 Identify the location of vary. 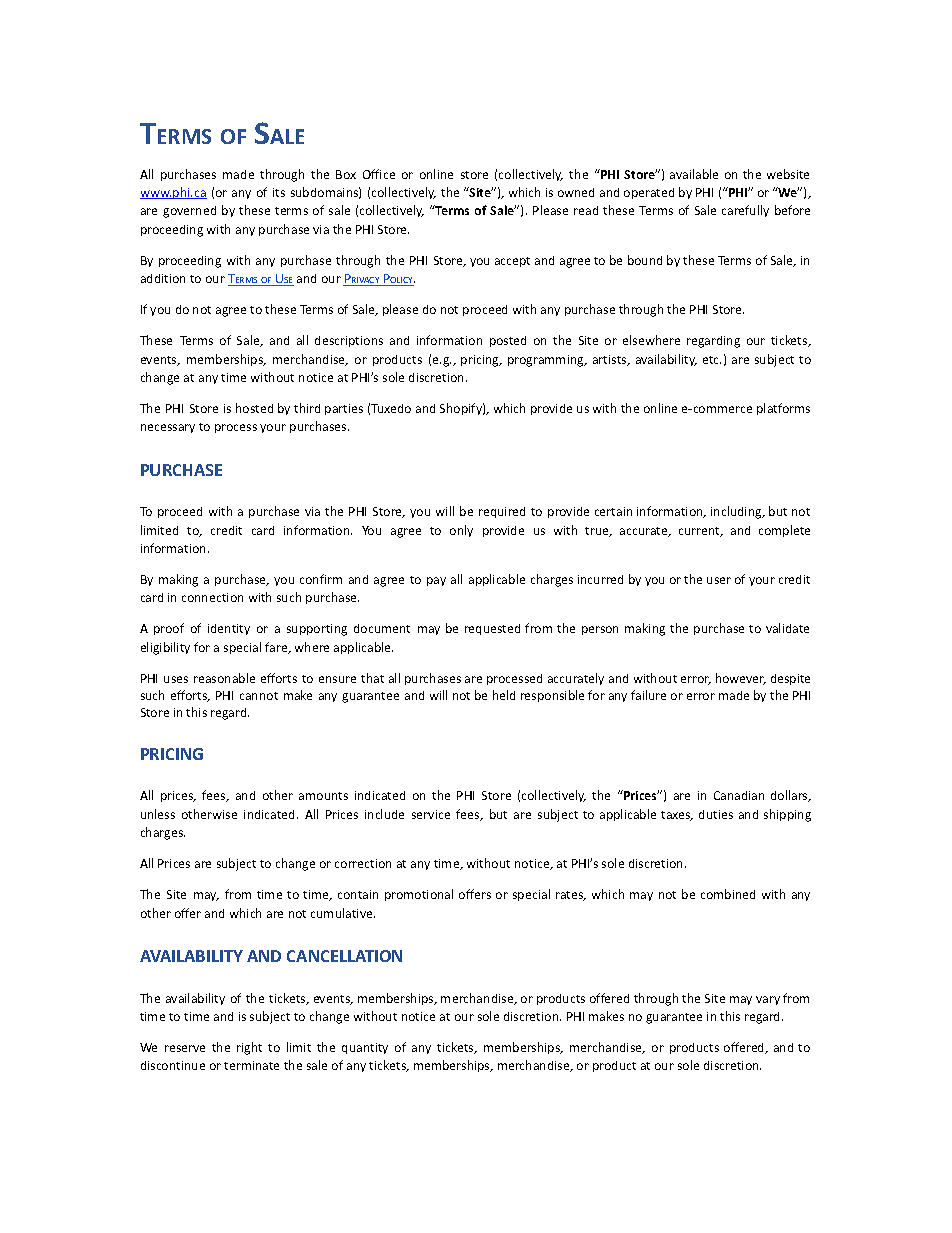
(768, 1000).
